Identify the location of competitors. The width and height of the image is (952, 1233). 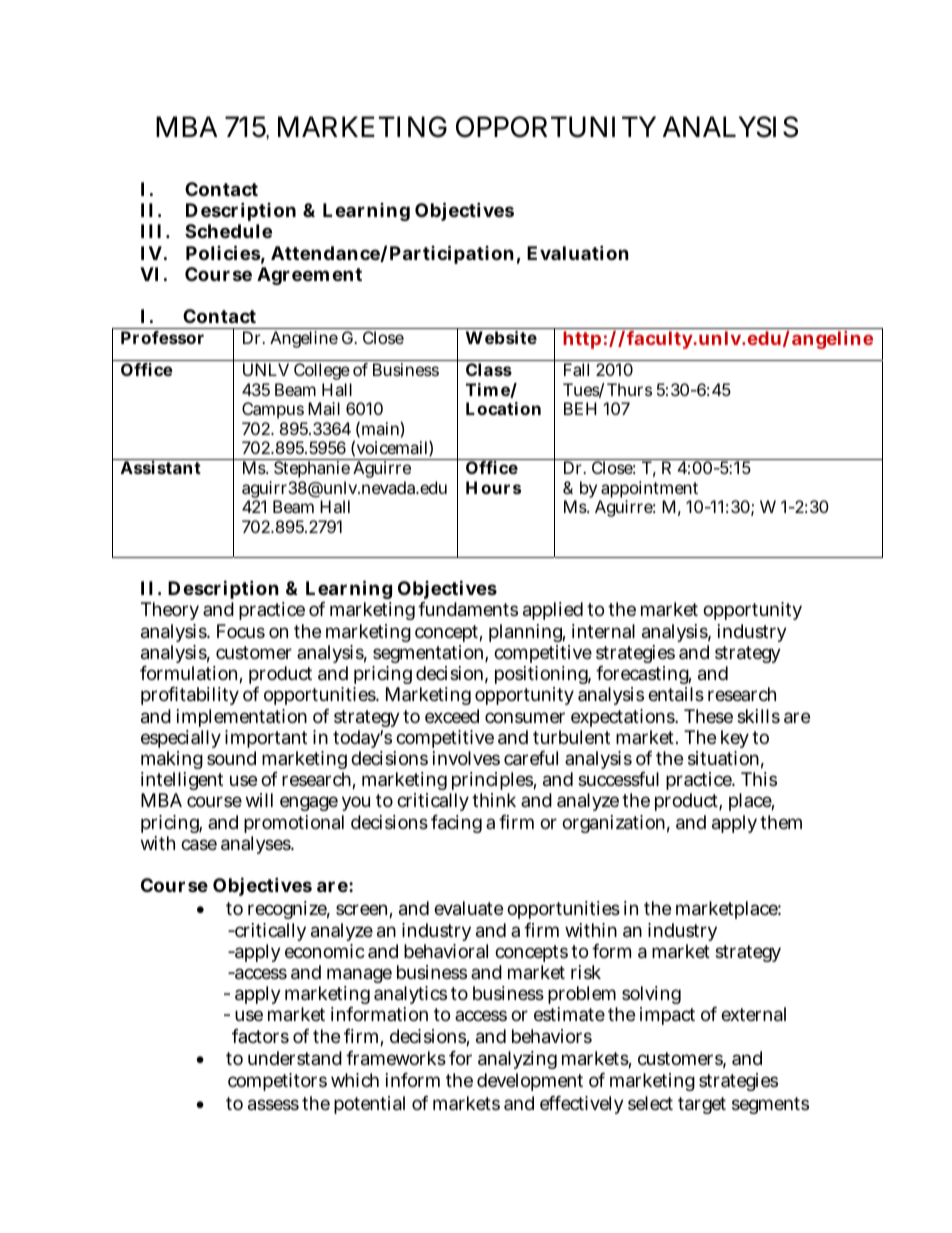
(277, 1082).
